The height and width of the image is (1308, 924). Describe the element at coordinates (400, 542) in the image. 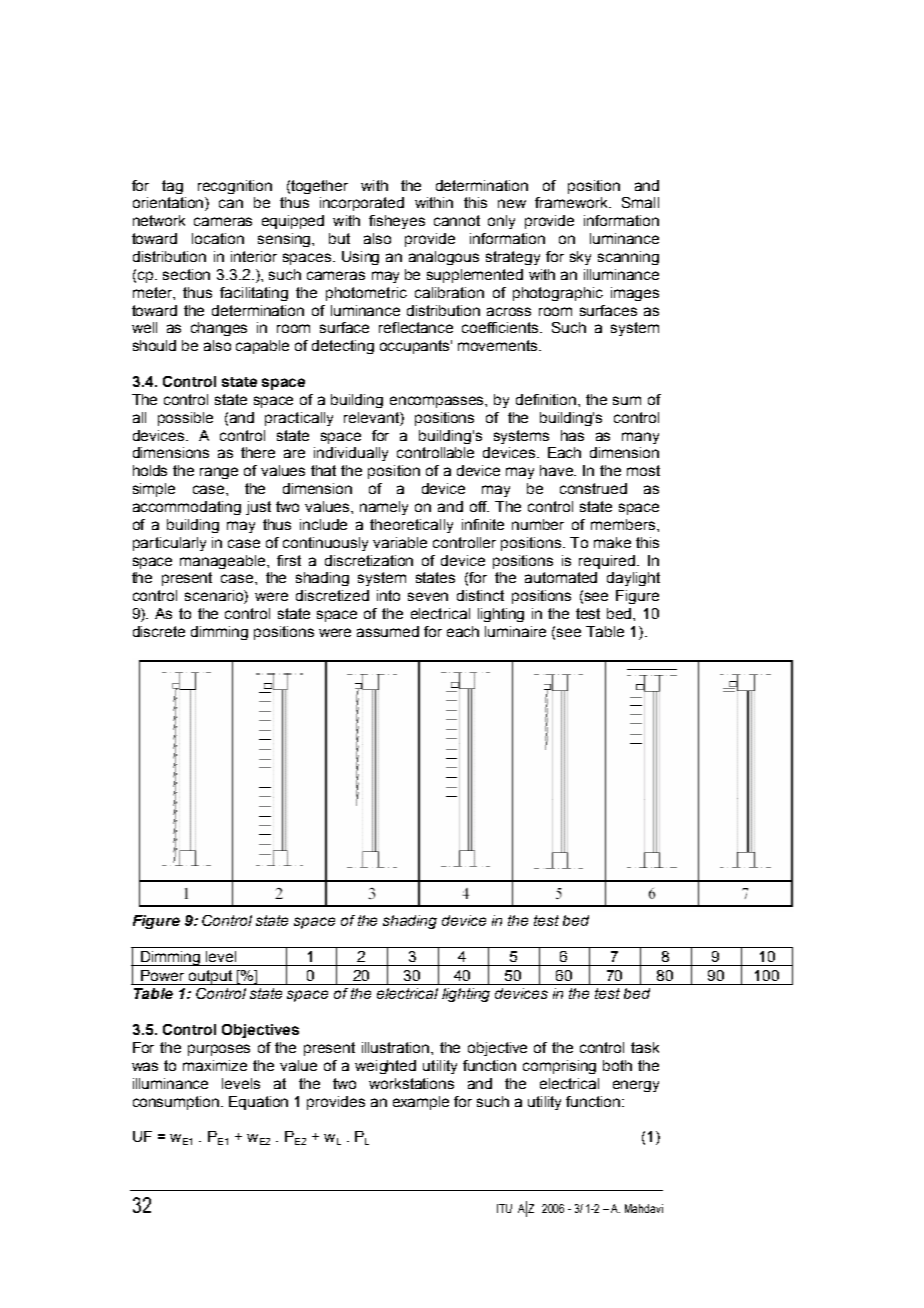

I see `variable` at that location.
